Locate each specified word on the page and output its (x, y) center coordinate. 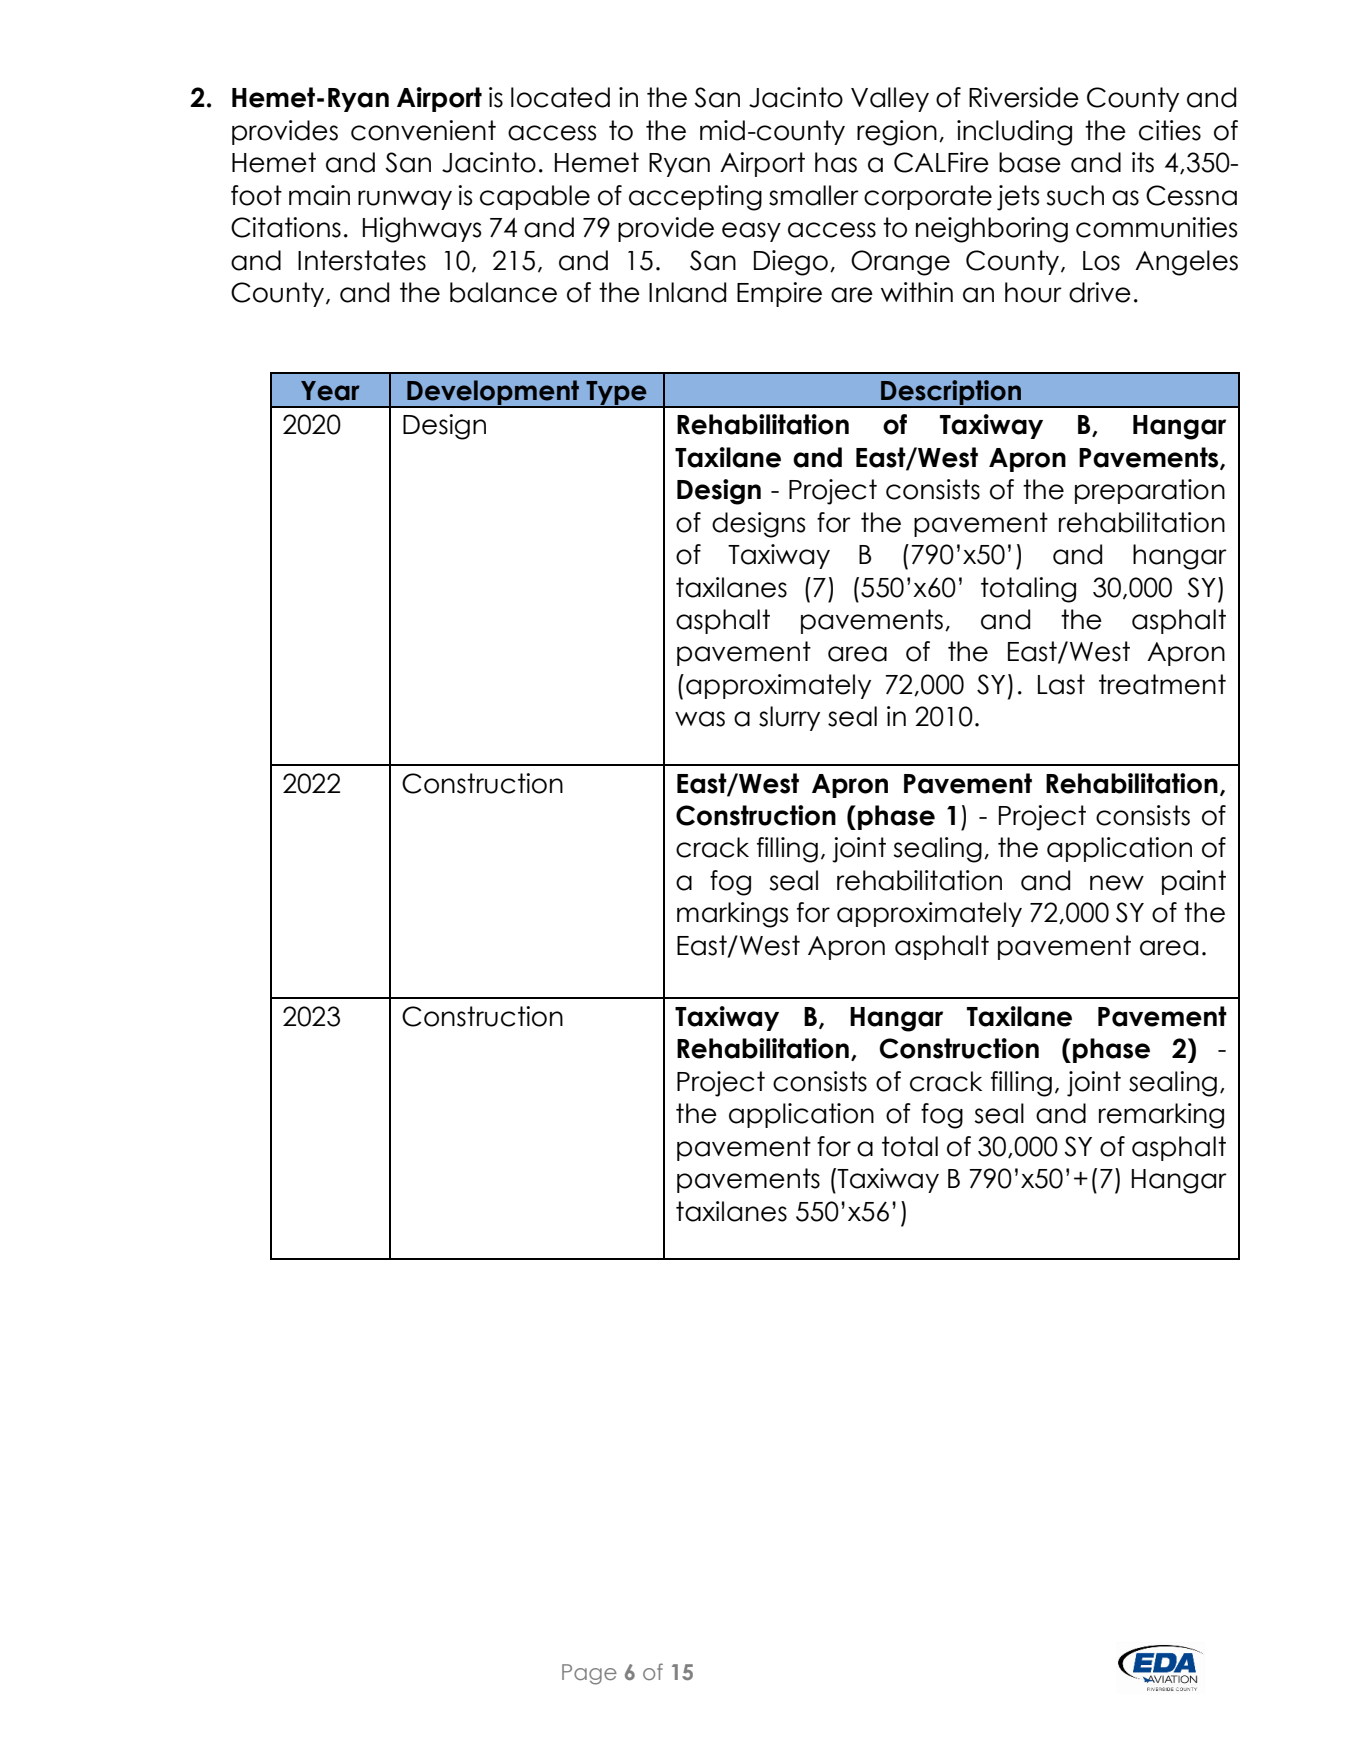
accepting (695, 198)
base (1030, 162)
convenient (423, 130)
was (700, 719)
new (1117, 883)
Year (330, 391)
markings (732, 915)
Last (1061, 684)
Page (589, 1674)
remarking (1161, 1116)
